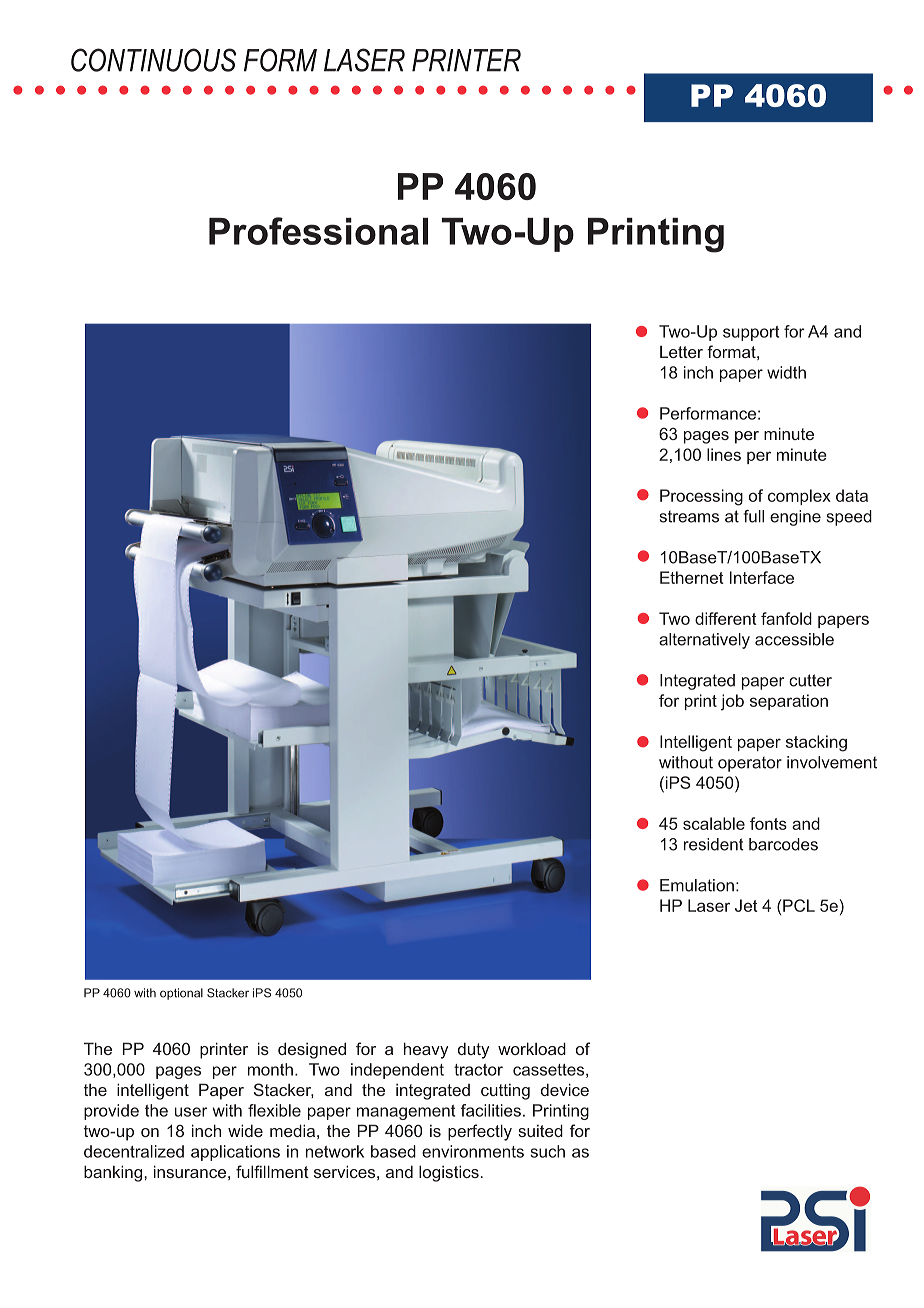 Image resolution: width=924 pixels, height=1308 pixels. Describe the element at coordinates (480, 1132) in the document. I see `perfectly` at that location.
